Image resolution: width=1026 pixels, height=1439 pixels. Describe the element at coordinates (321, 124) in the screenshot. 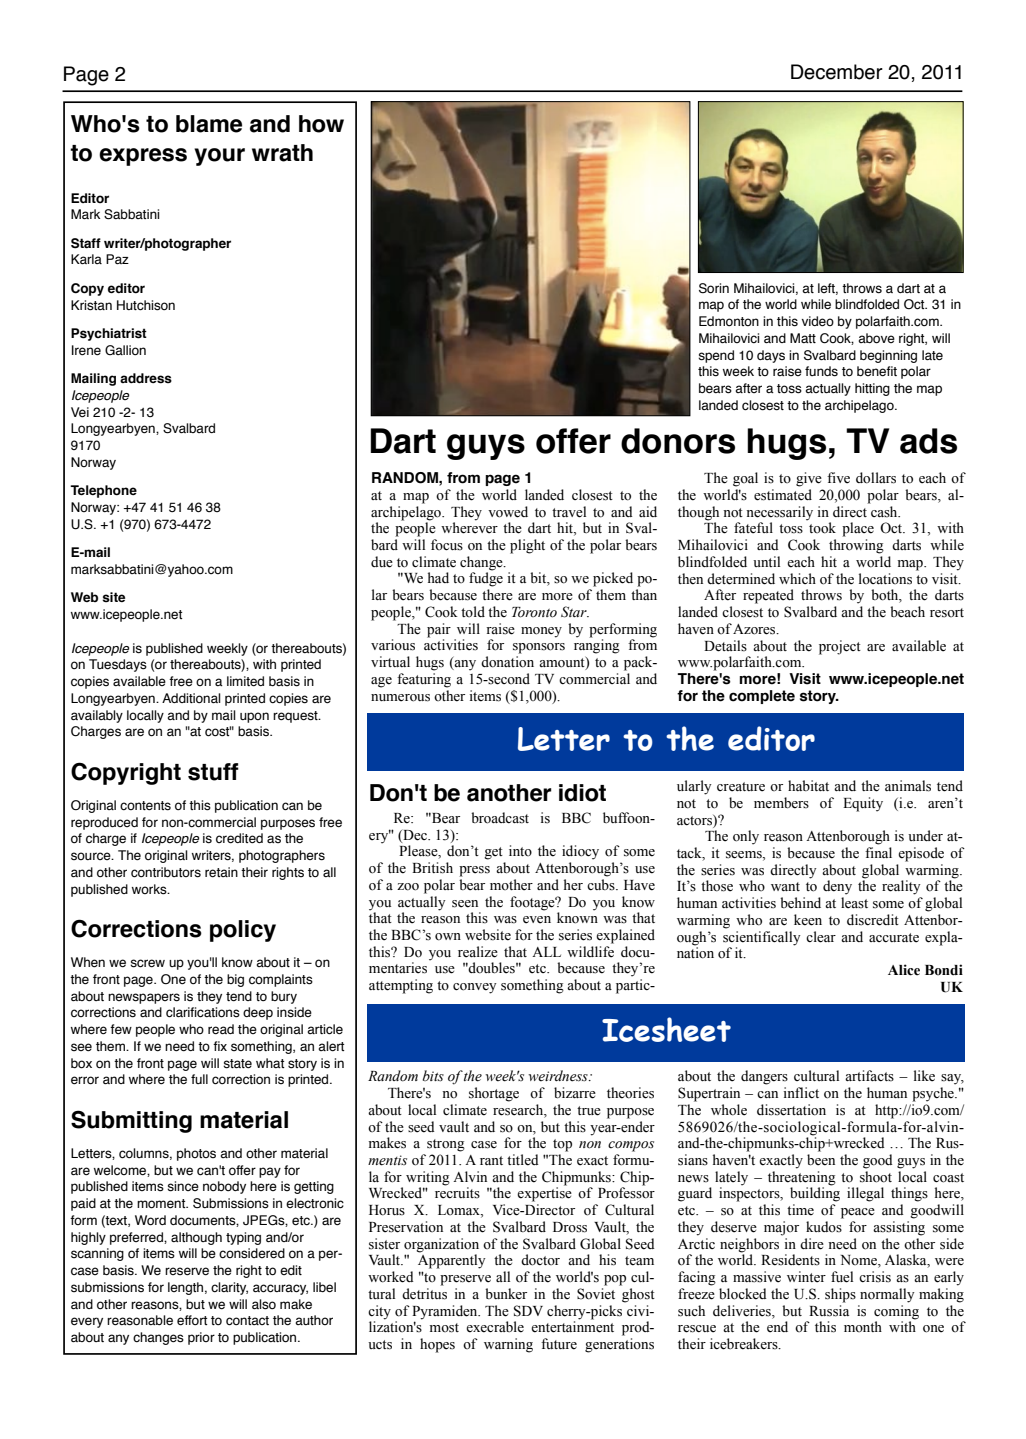

I see `how` at that location.
